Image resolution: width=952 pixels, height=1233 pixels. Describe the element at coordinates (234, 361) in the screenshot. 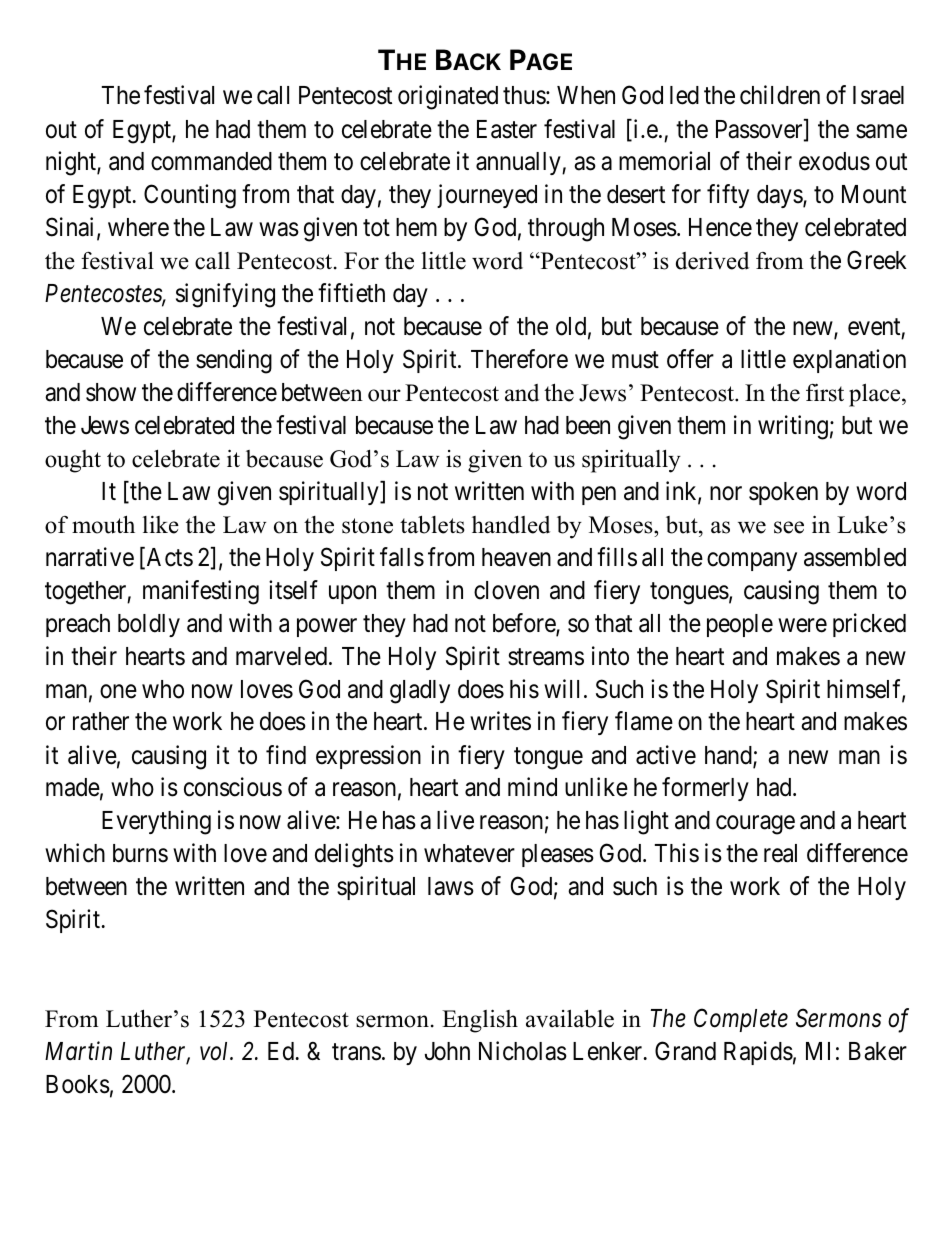

I see `sending` at that location.
